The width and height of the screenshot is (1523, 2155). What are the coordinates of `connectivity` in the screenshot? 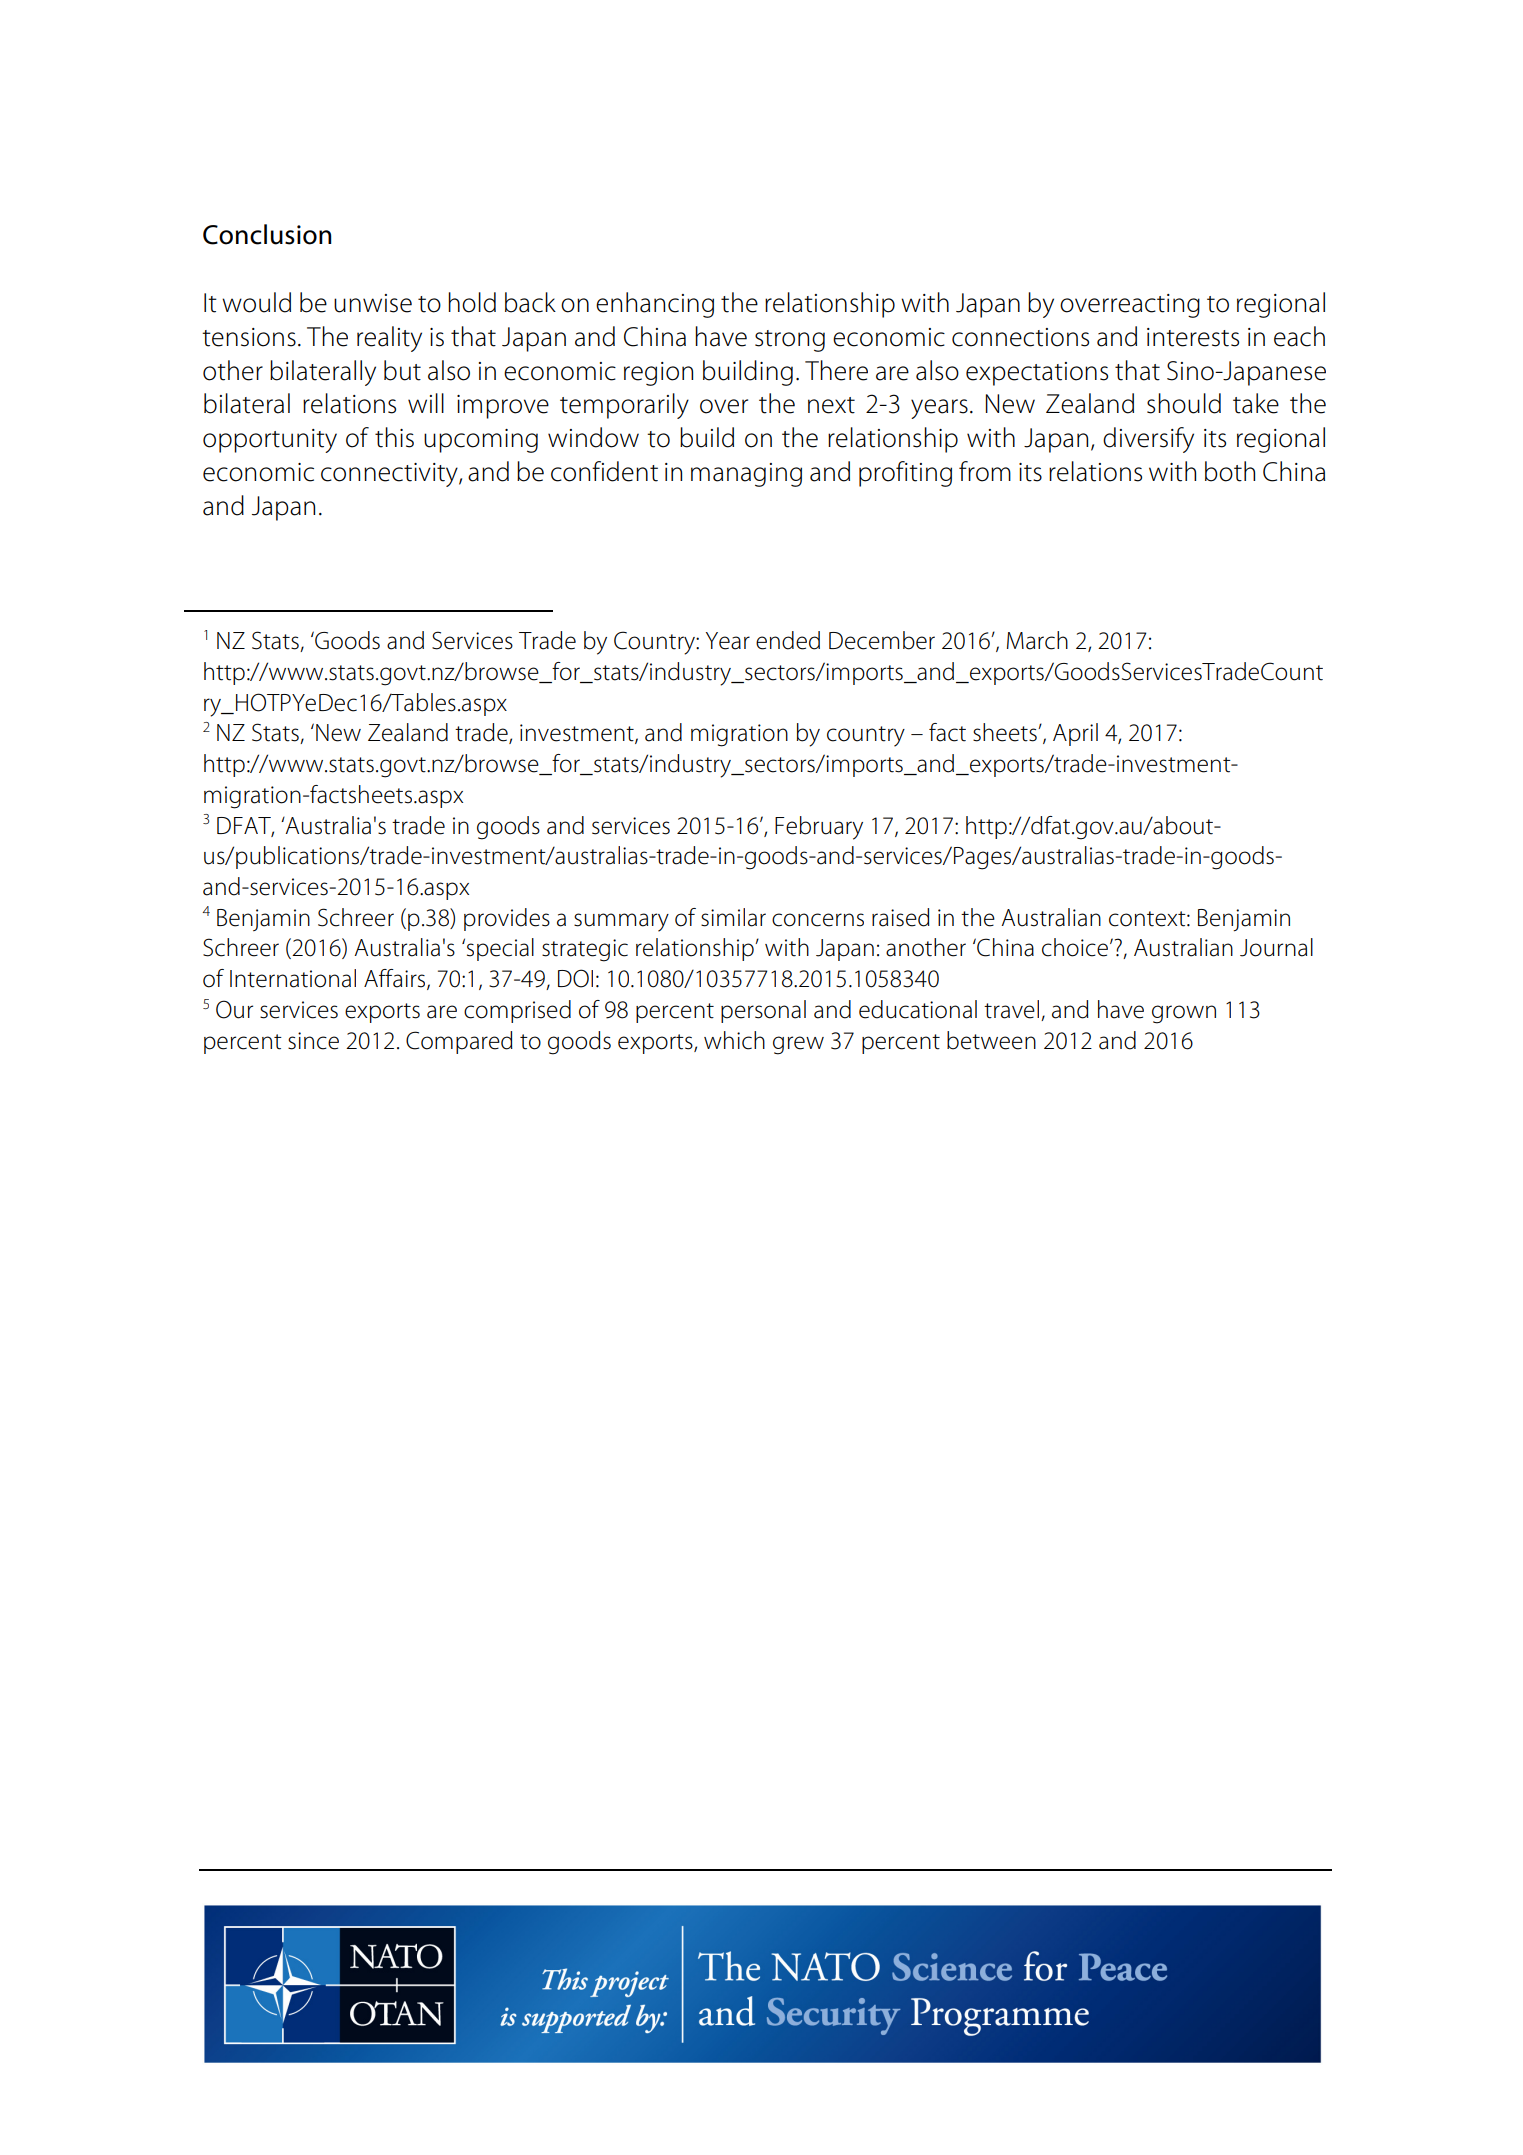 It's located at (390, 475).
